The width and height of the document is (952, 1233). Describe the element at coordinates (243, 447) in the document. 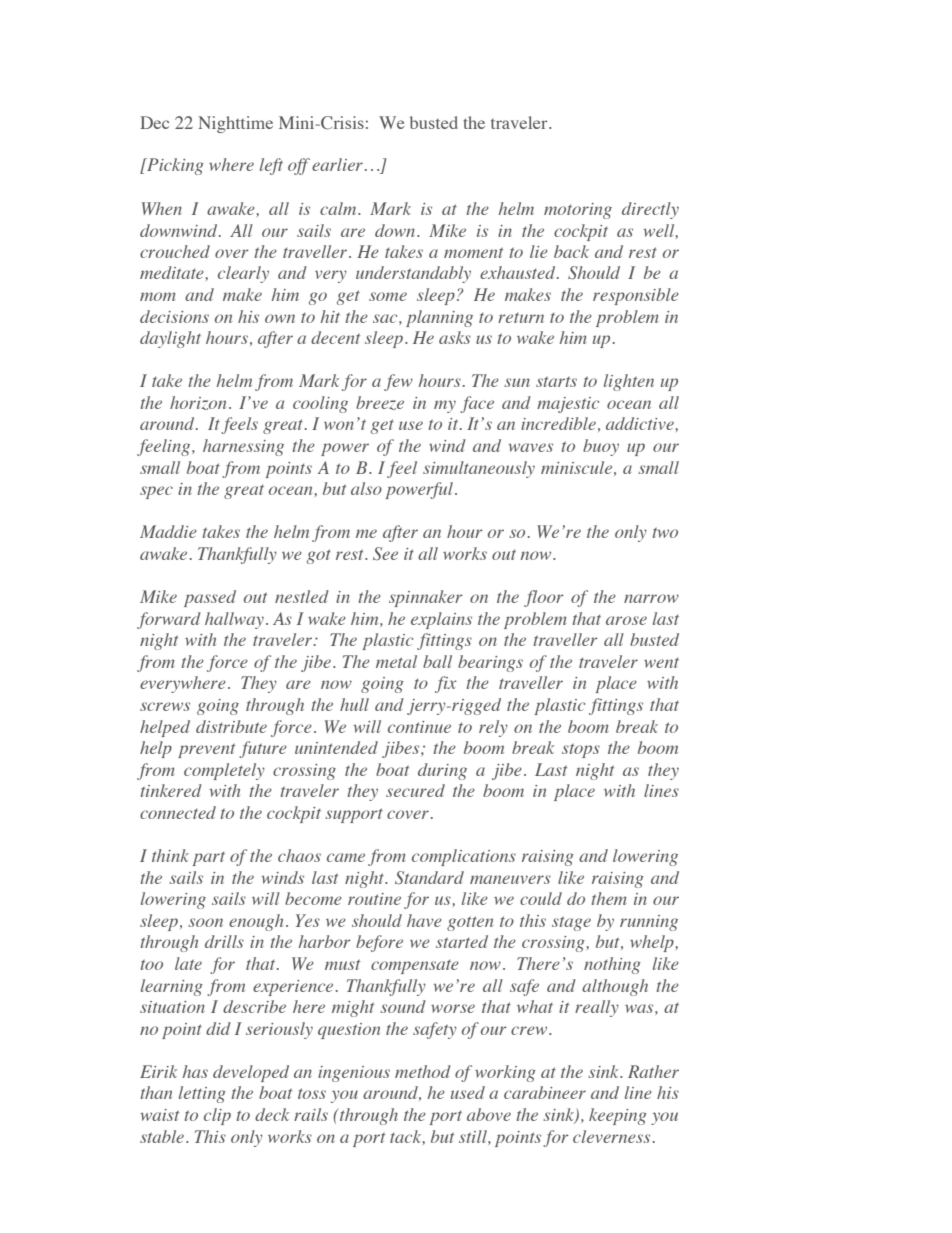

I see `harnessing` at that location.
